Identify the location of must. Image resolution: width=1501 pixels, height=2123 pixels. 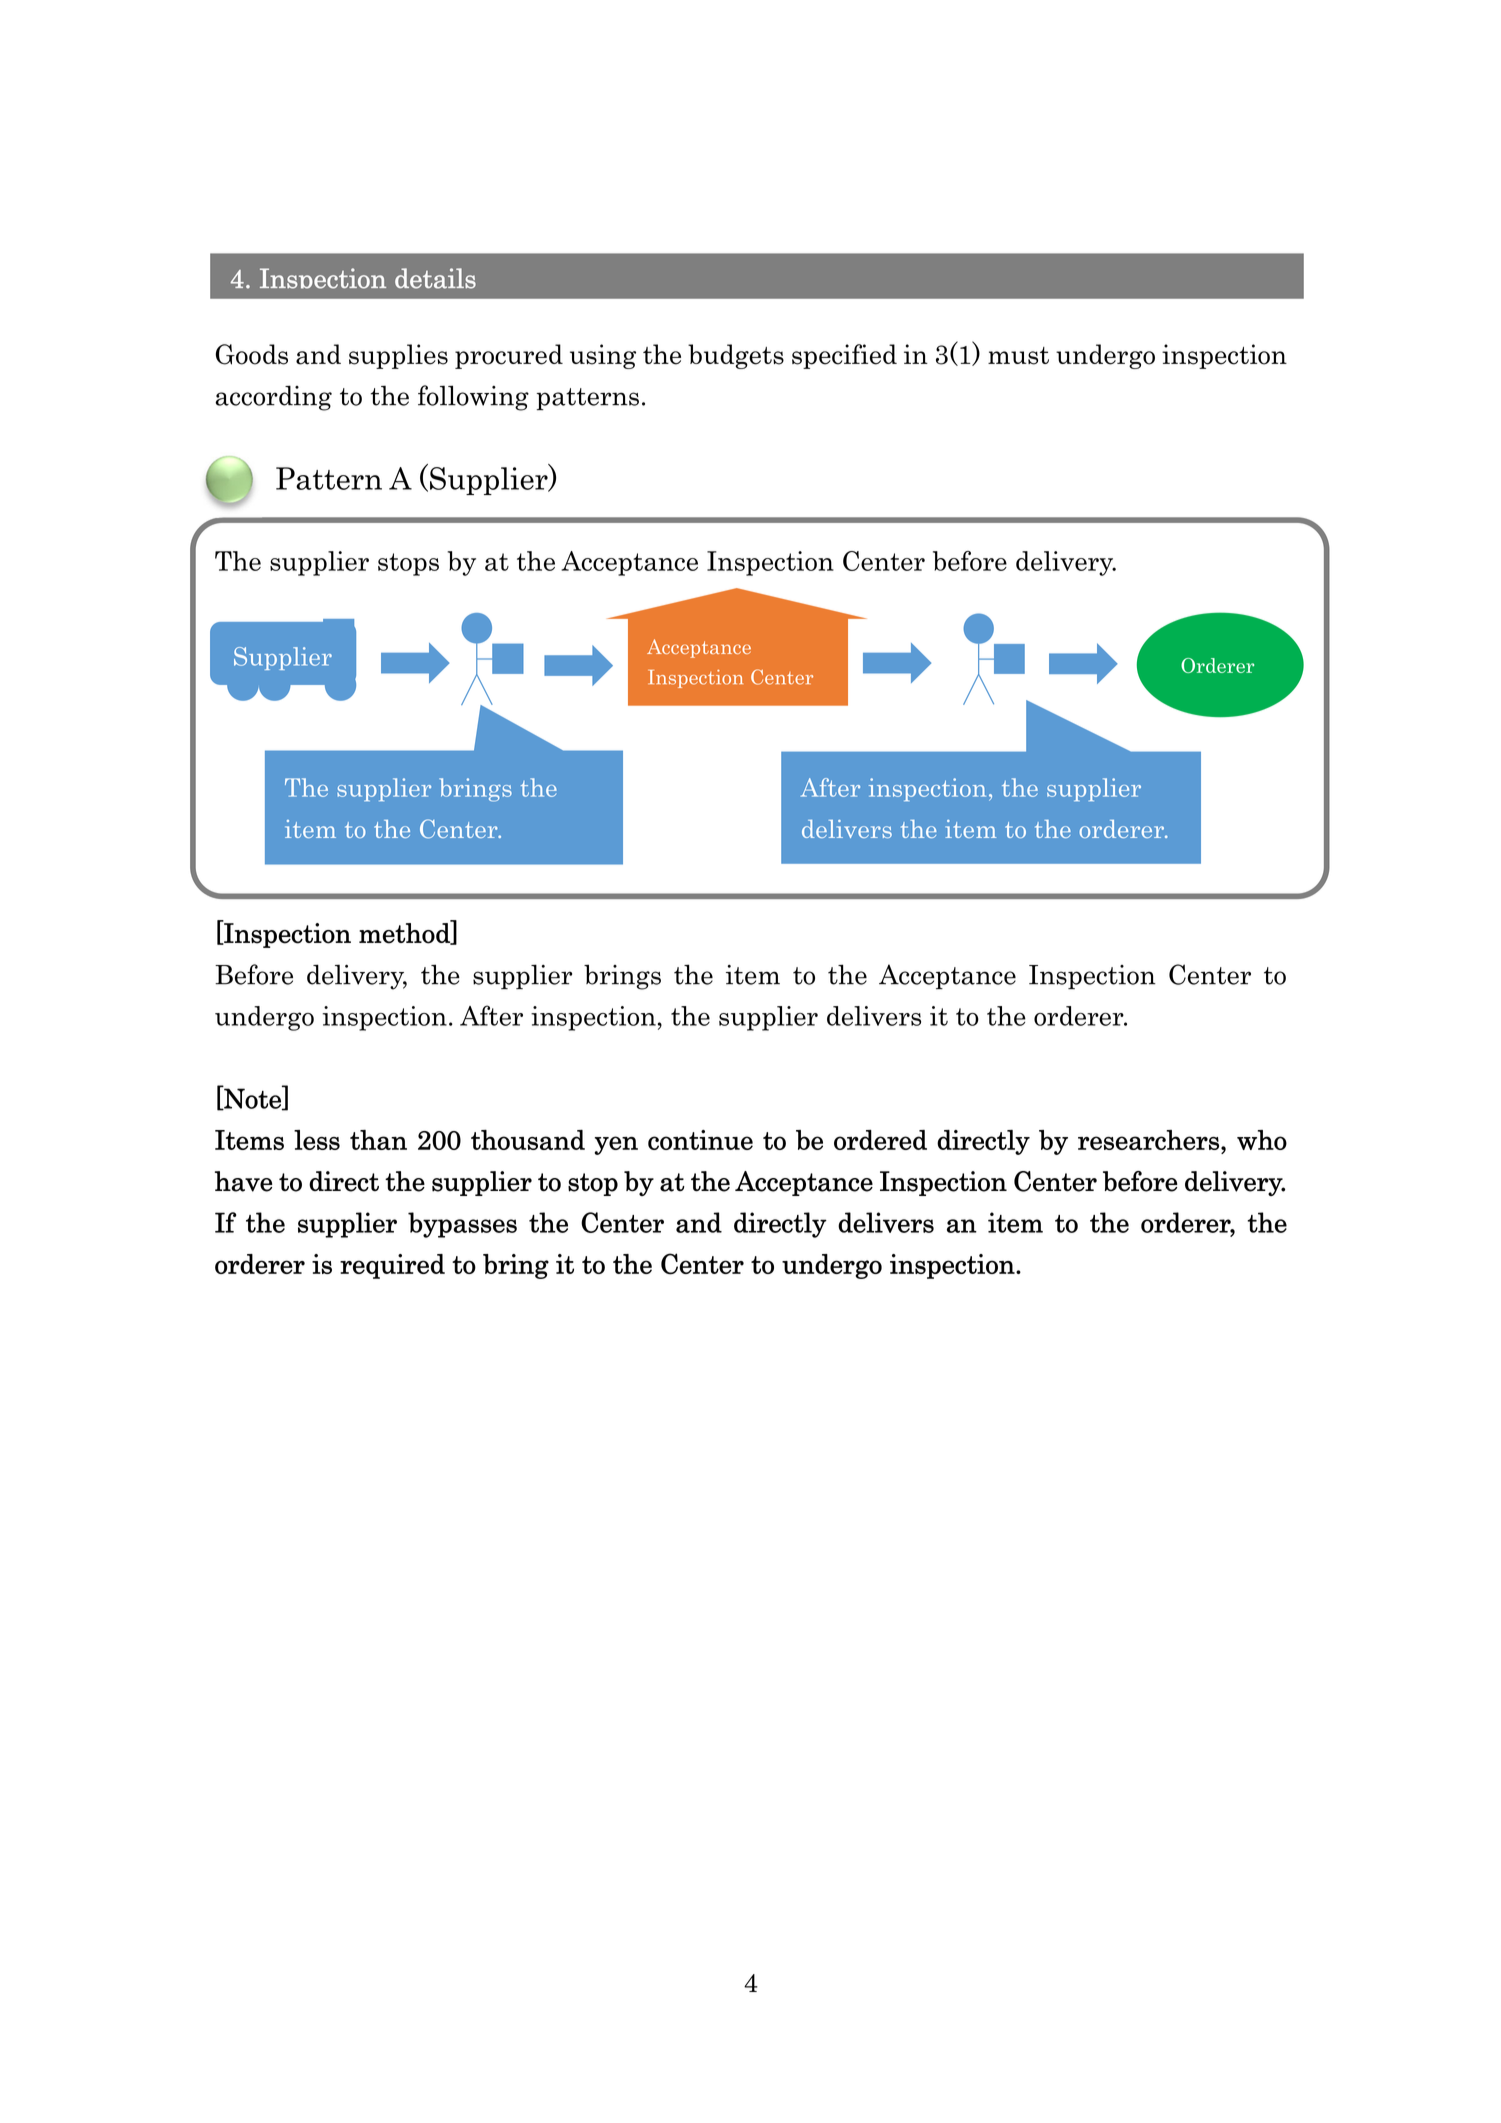
(1018, 356).
